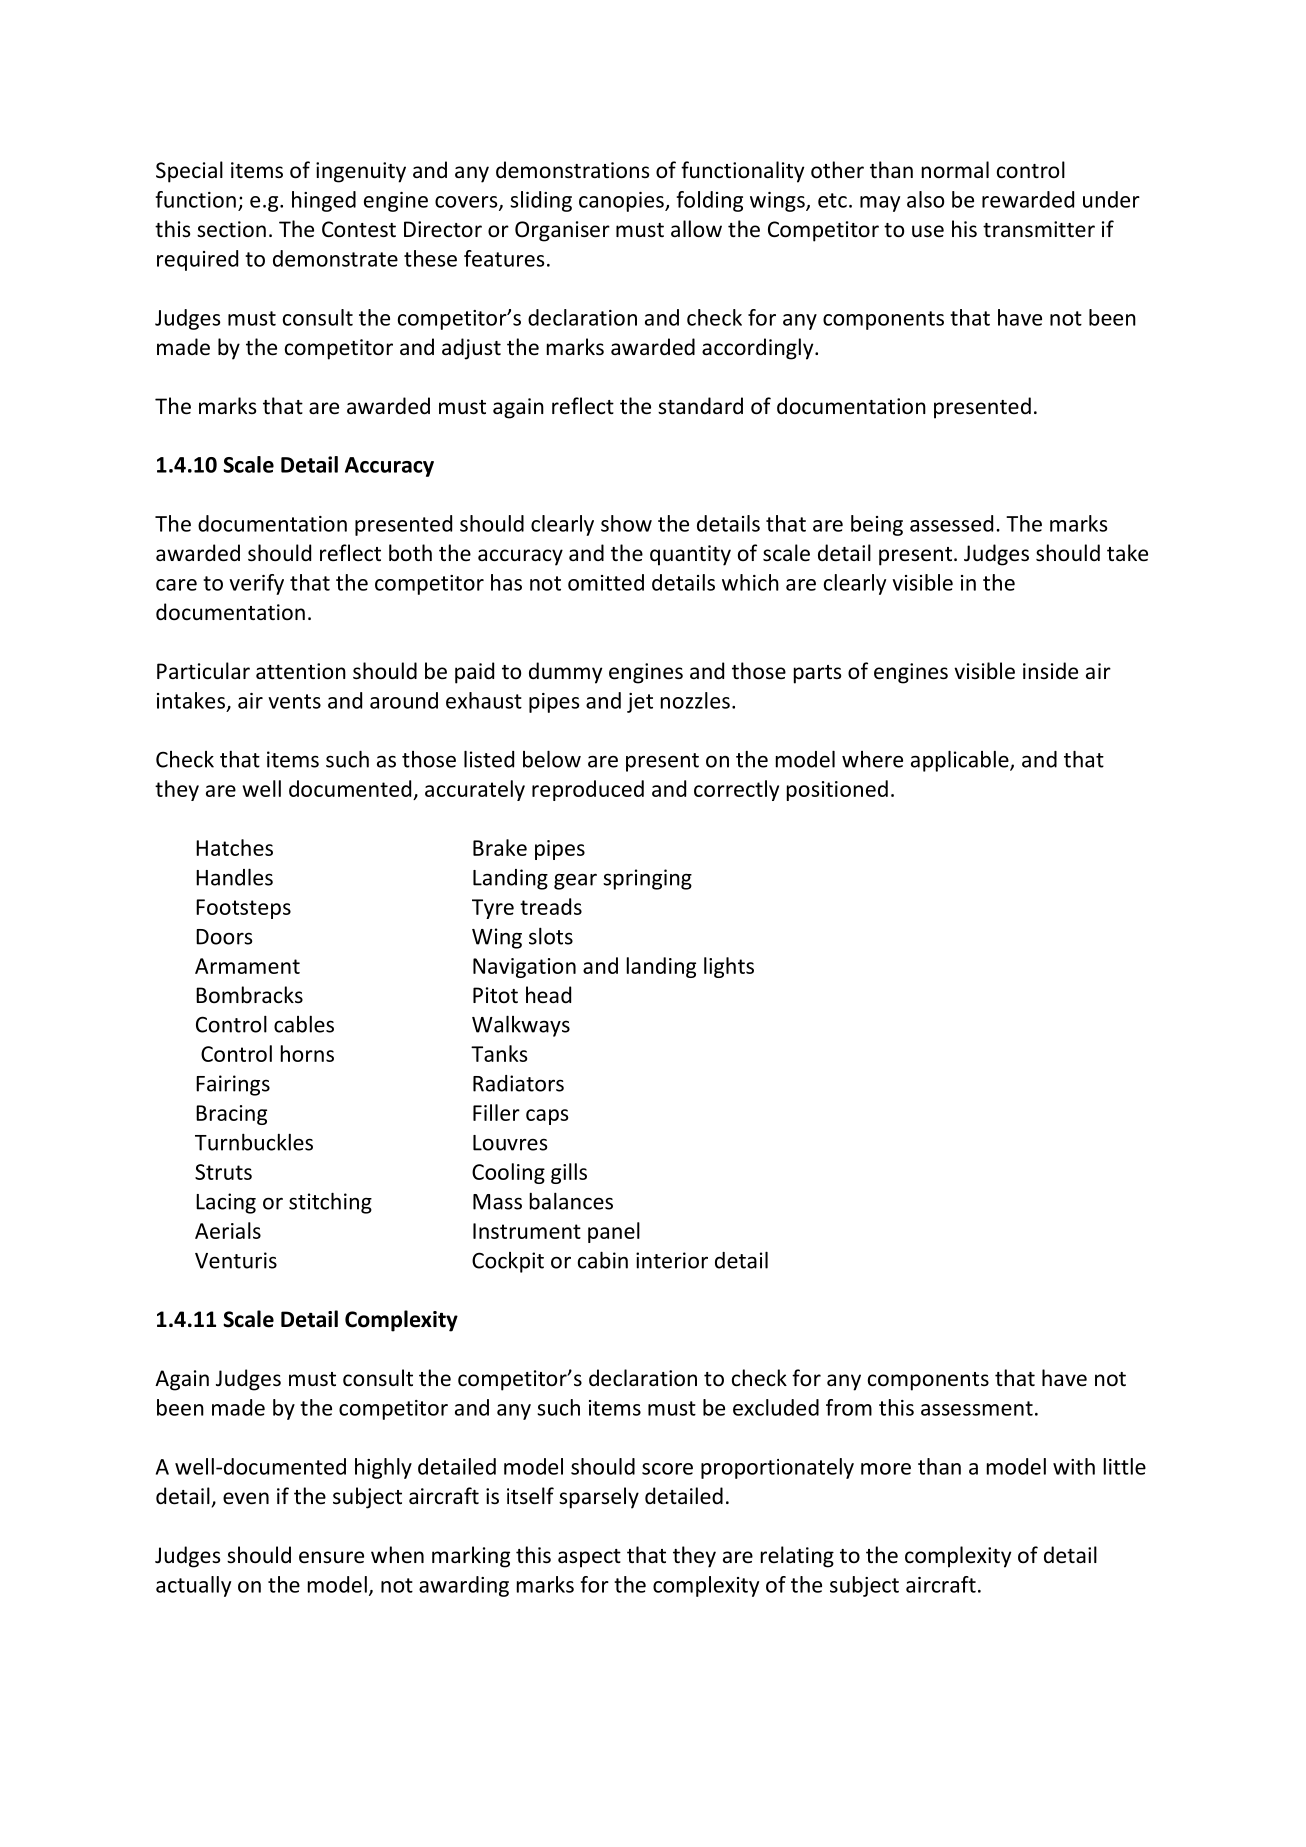 The height and width of the image is (1847, 1306). I want to click on Fairings, so click(233, 1085).
